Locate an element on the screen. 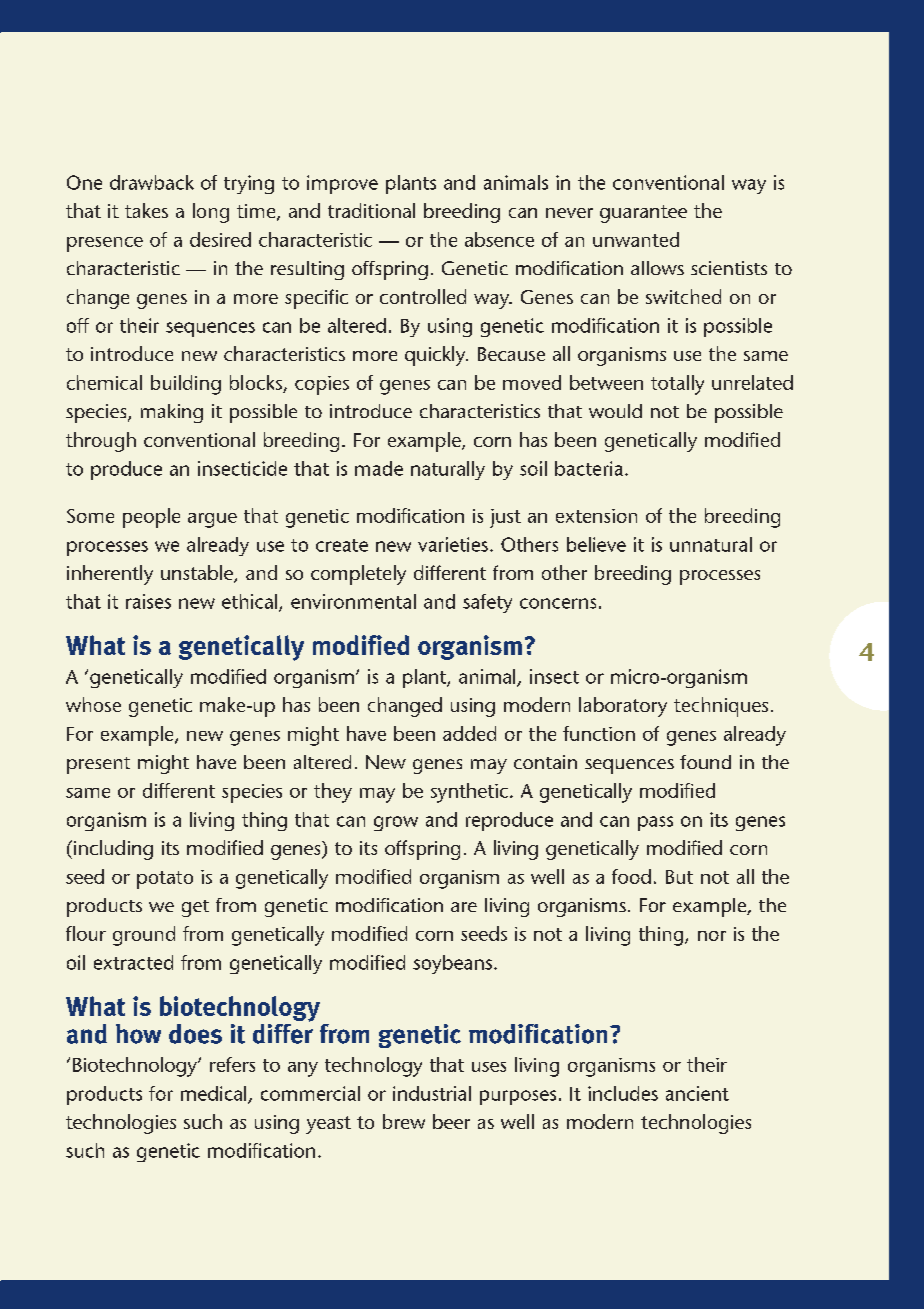  traditional is located at coordinates (371, 210).
